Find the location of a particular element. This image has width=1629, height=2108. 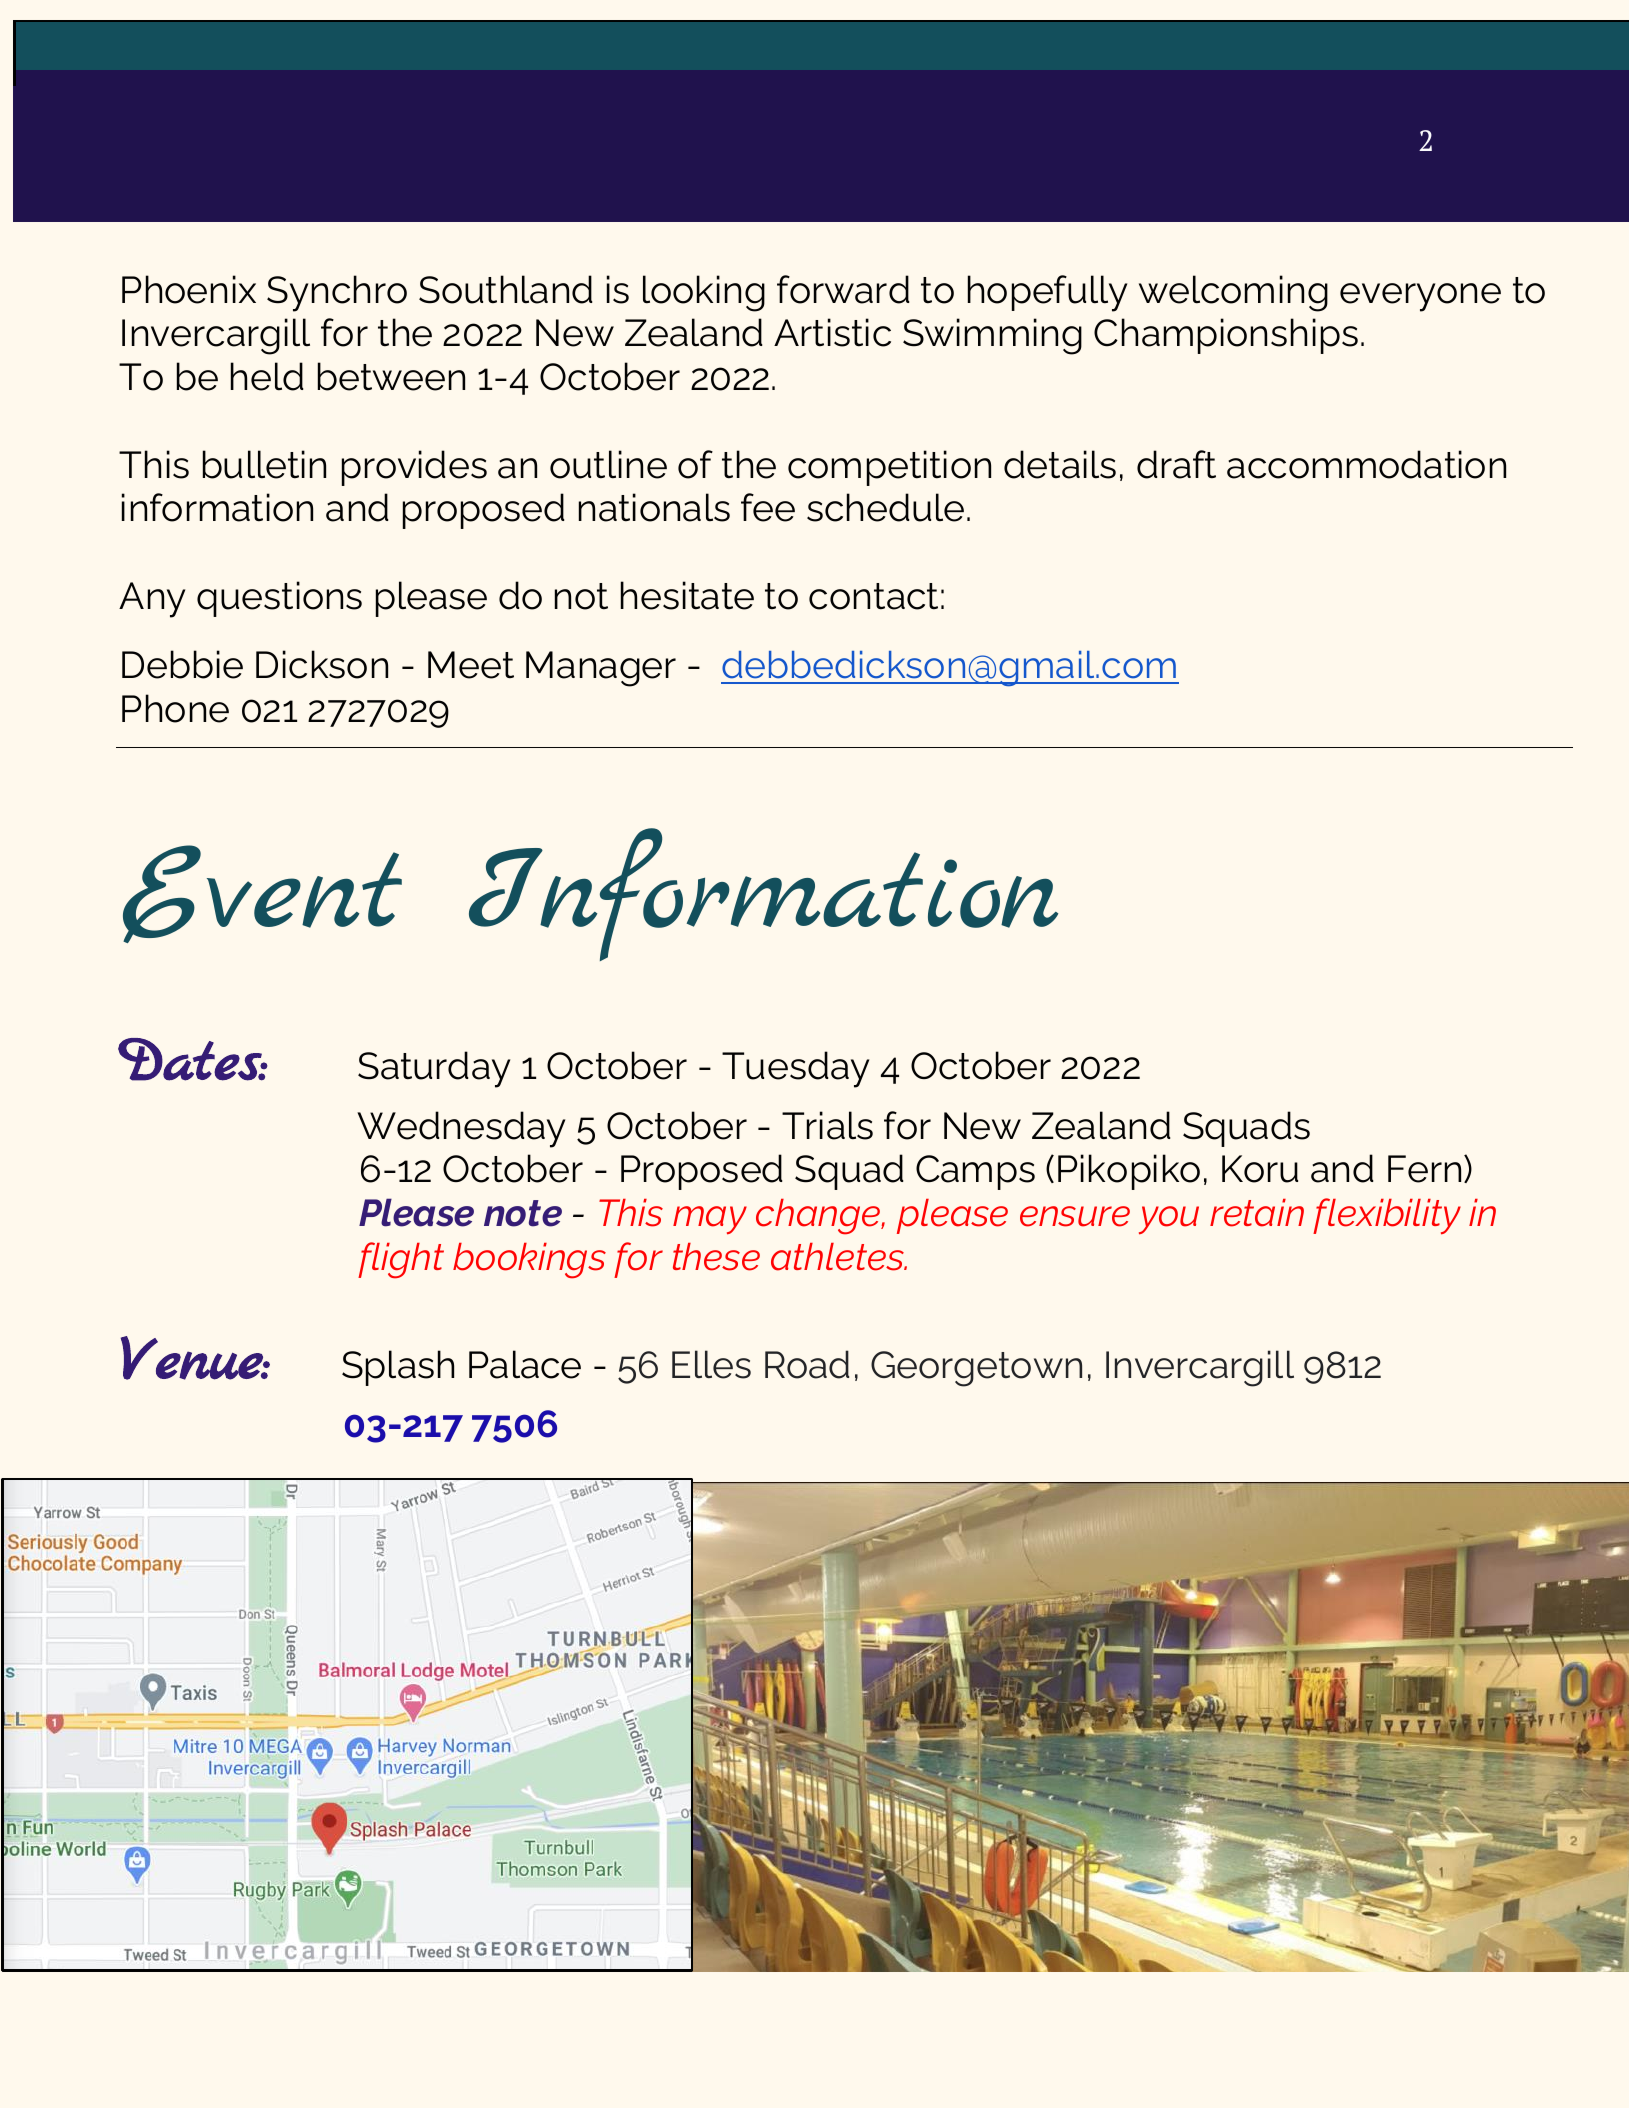

Championships is located at coordinates (1226, 336).
